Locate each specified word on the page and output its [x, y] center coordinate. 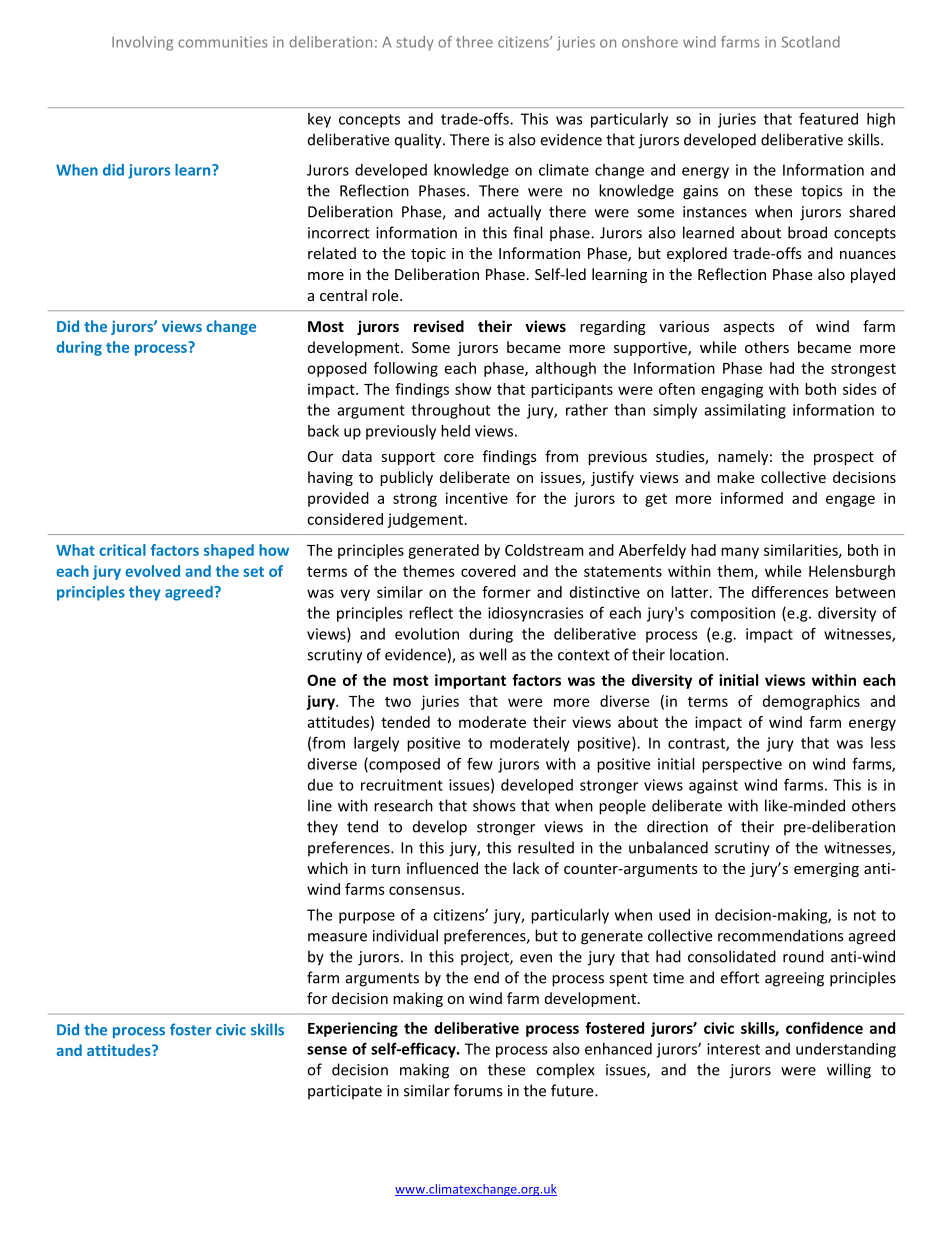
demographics [811, 702]
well [492, 654]
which [327, 868]
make [735, 477]
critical [122, 550]
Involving [142, 43]
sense [327, 1050]
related [332, 253]
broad [807, 232]
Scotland [811, 42]
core [459, 458]
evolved [152, 571]
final [527, 232]
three [474, 42]
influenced [442, 868]
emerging [826, 870]
